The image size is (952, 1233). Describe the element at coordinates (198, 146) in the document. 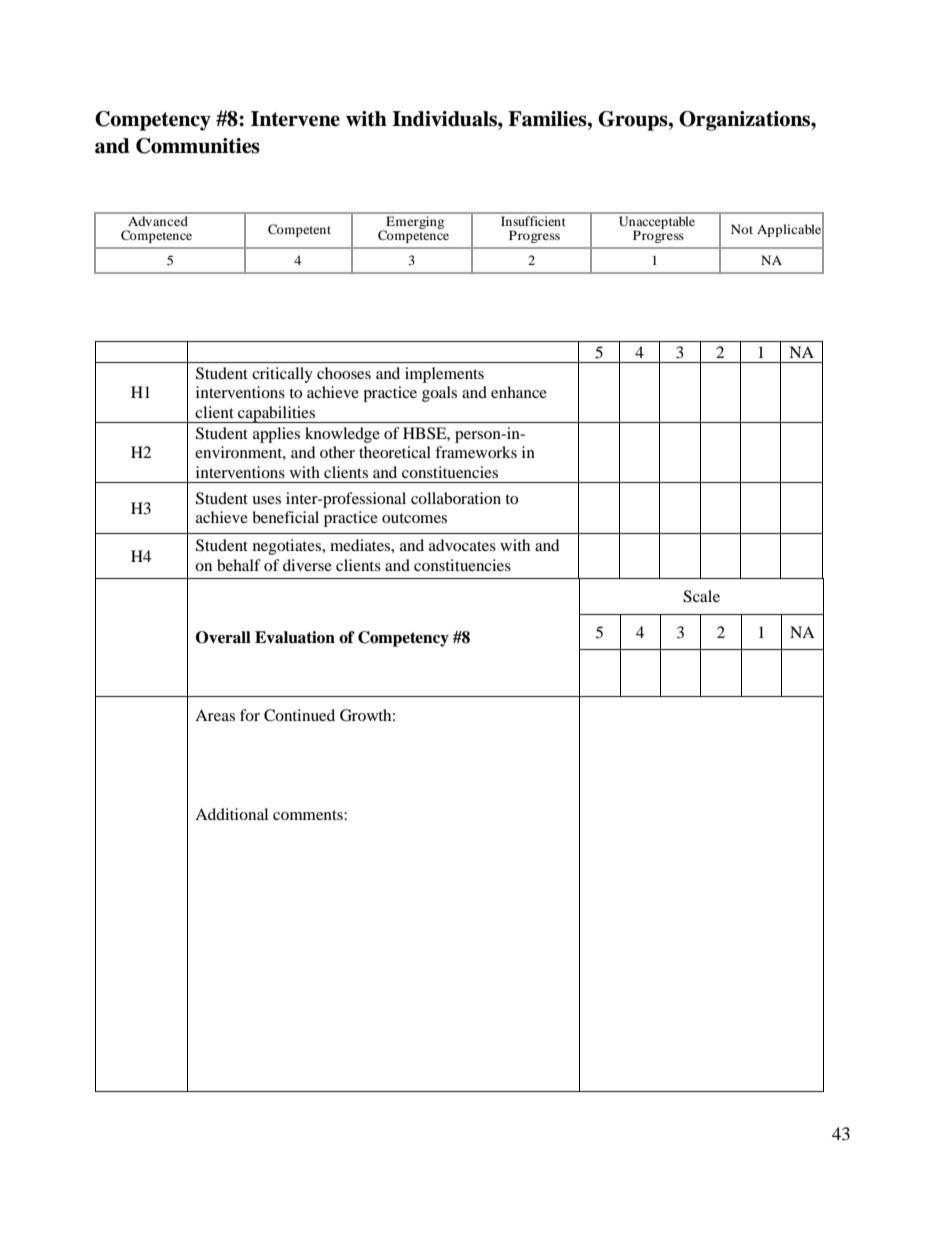

I see `Communities` at that location.
